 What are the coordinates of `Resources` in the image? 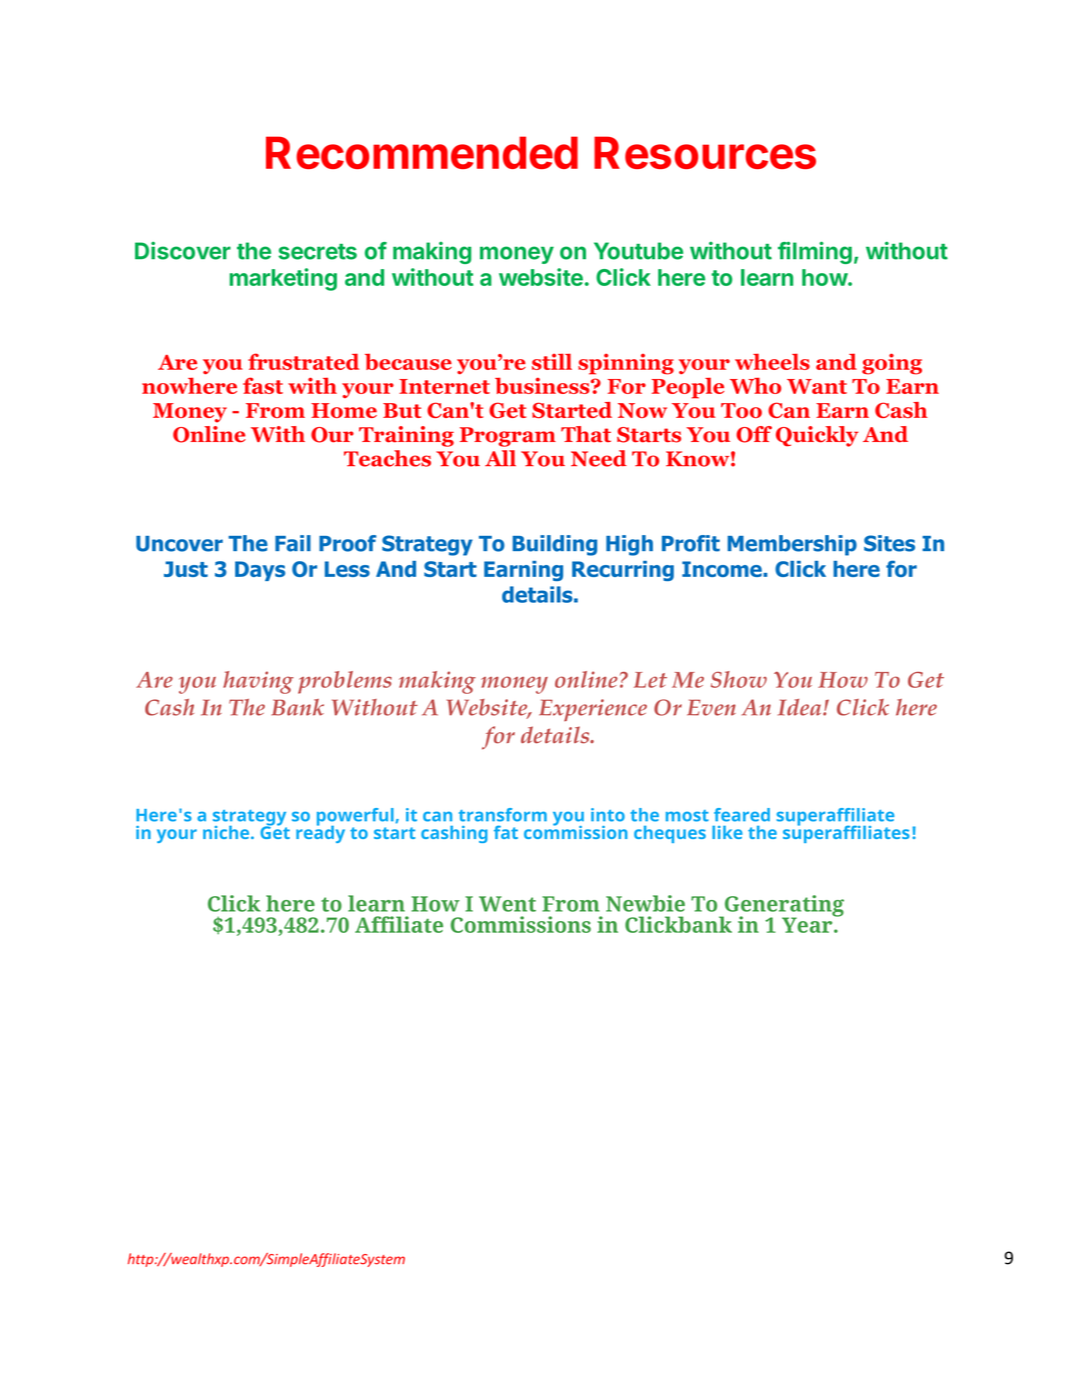 It's located at (705, 152).
